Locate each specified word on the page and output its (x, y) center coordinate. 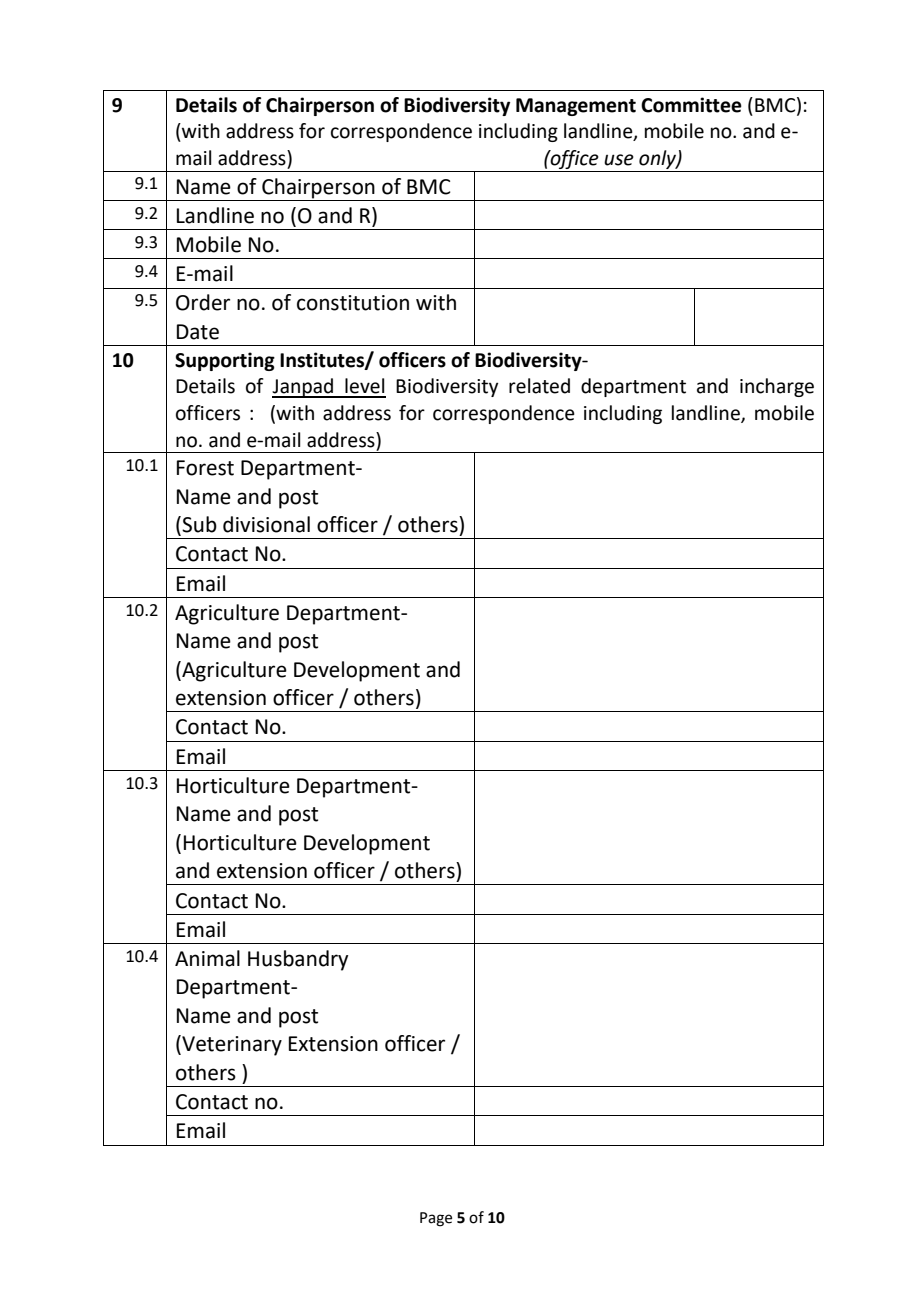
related (539, 386)
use (619, 160)
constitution (353, 303)
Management (576, 107)
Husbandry (298, 960)
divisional (266, 524)
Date (198, 332)
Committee (691, 105)
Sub (199, 524)
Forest (205, 468)
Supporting (225, 361)
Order (203, 302)
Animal (207, 958)
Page (436, 1219)
